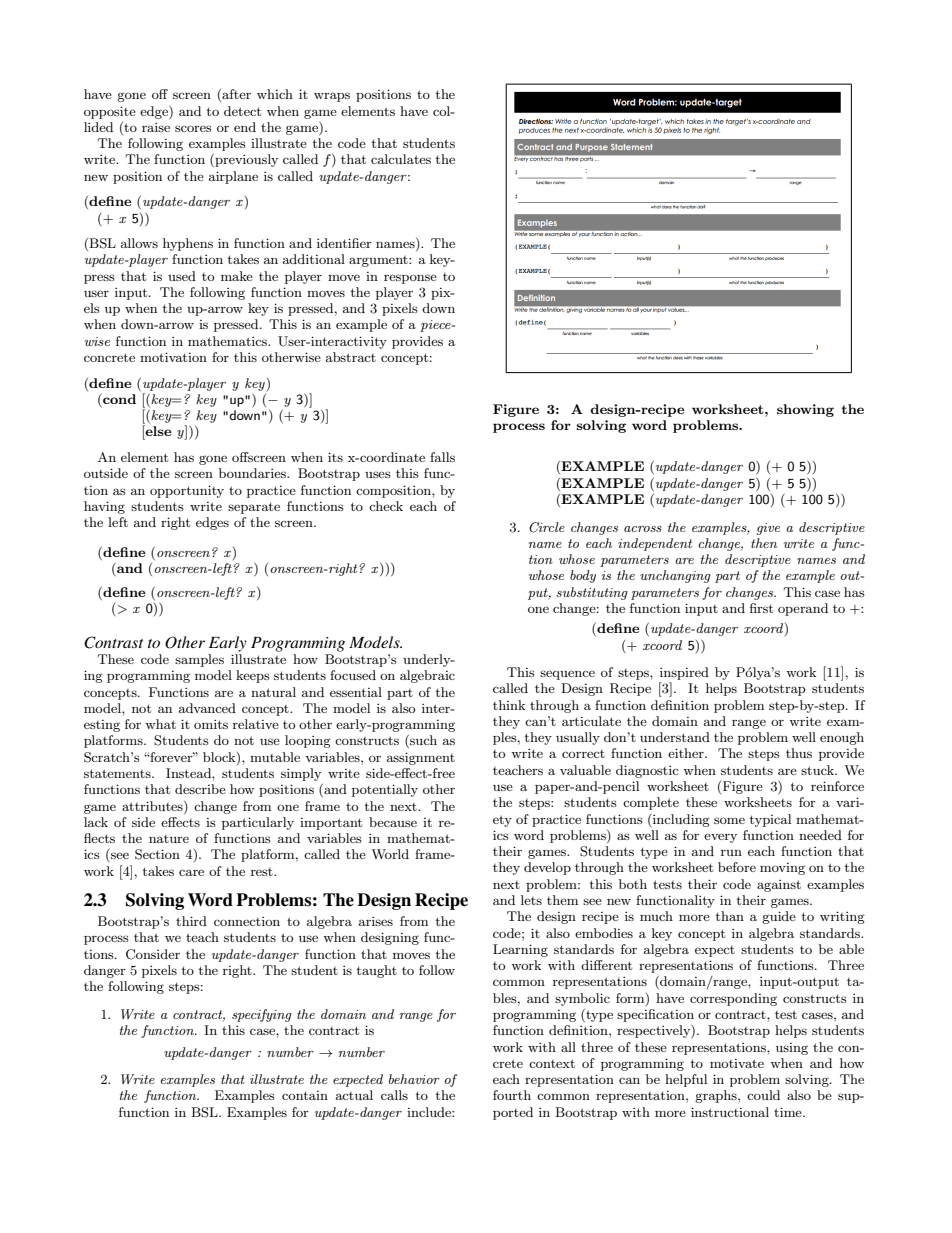 The image size is (952, 1233). What do you see at coordinates (805, 410) in the screenshot?
I see `showing` at bounding box center [805, 410].
